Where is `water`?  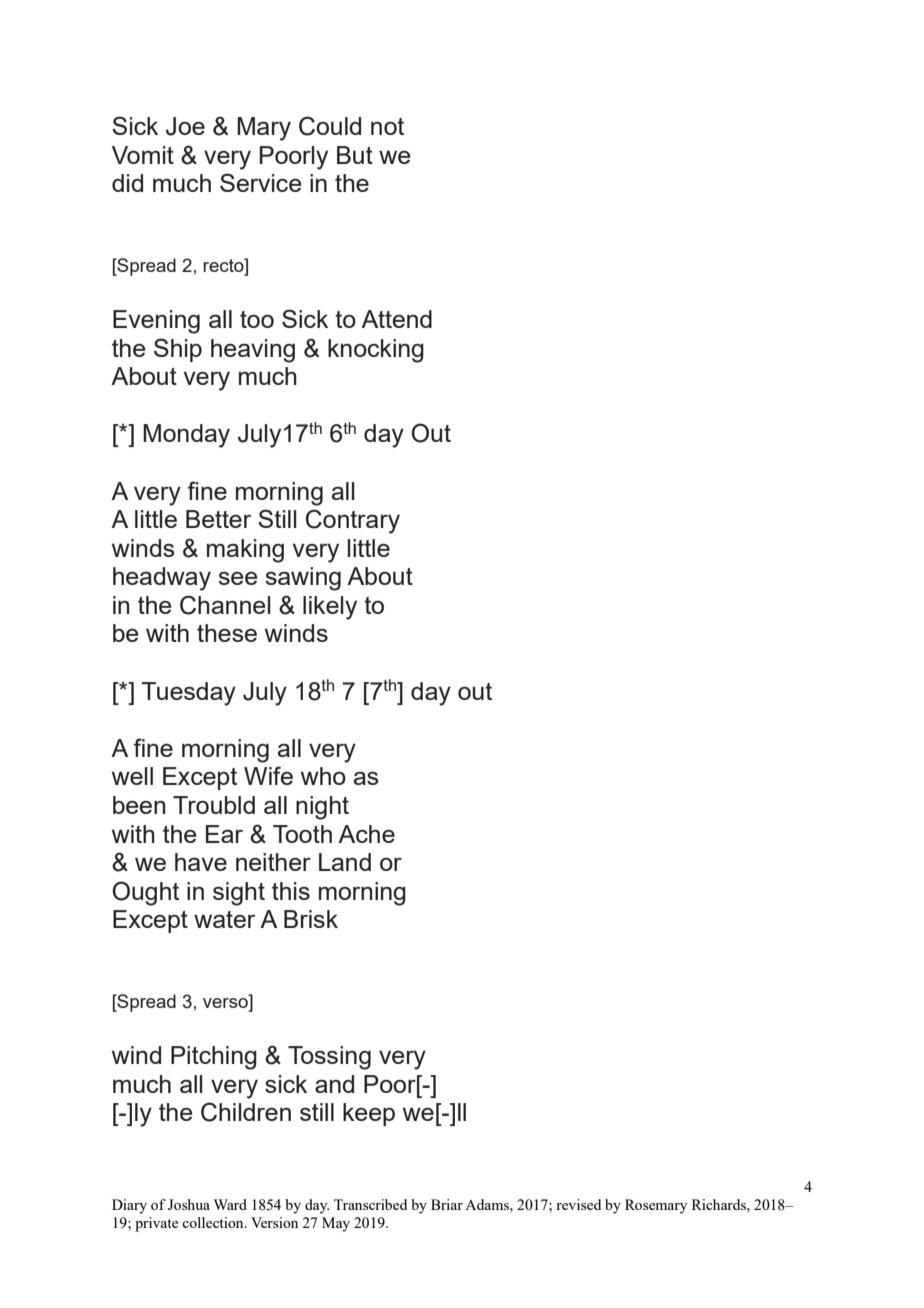
water is located at coordinates (224, 919).
